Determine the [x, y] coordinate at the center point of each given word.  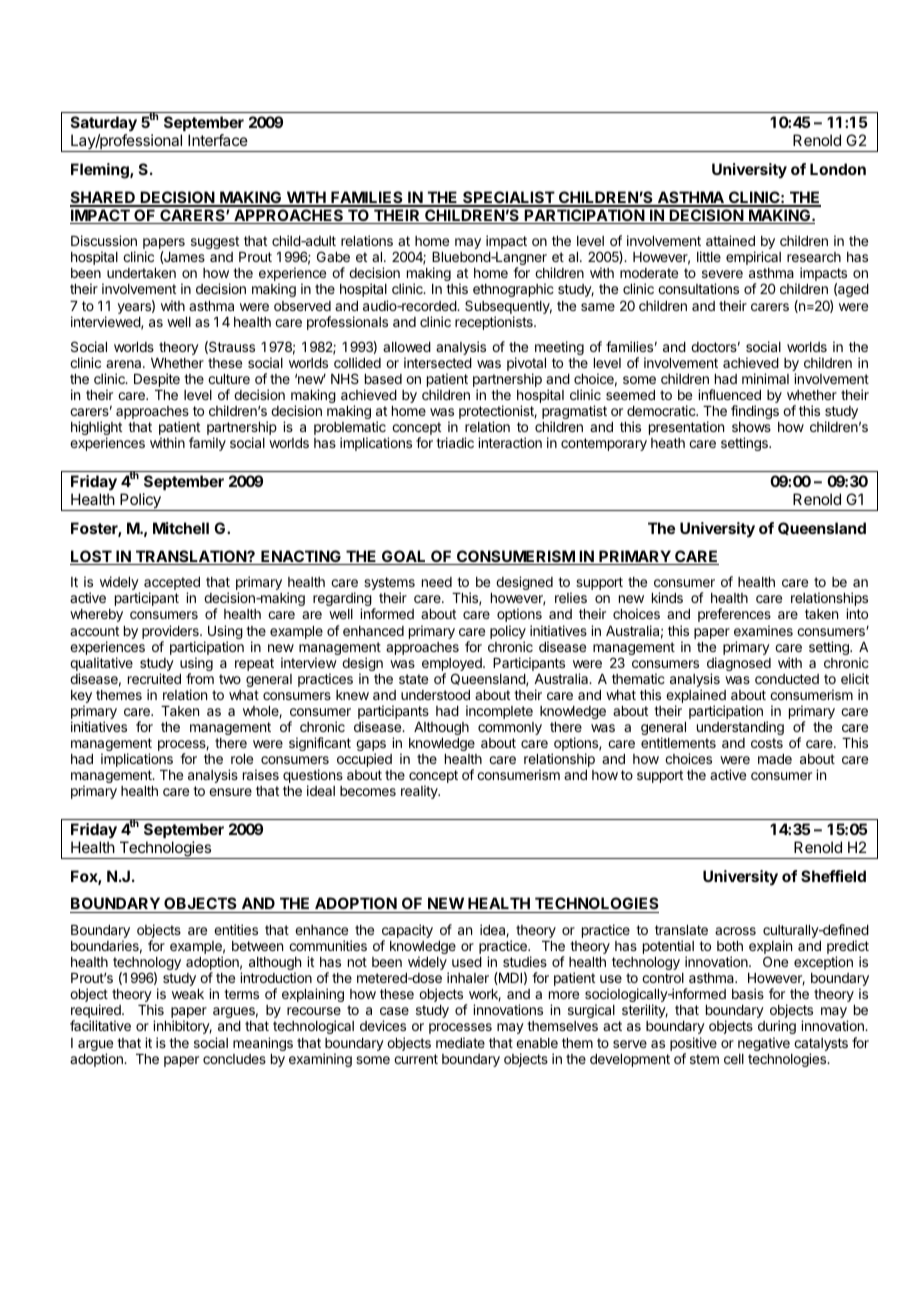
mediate [460, 1042]
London [838, 169]
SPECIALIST [508, 198]
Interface [218, 140]
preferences [734, 615]
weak [188, 994]
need [437, 582]
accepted [172, 585]
